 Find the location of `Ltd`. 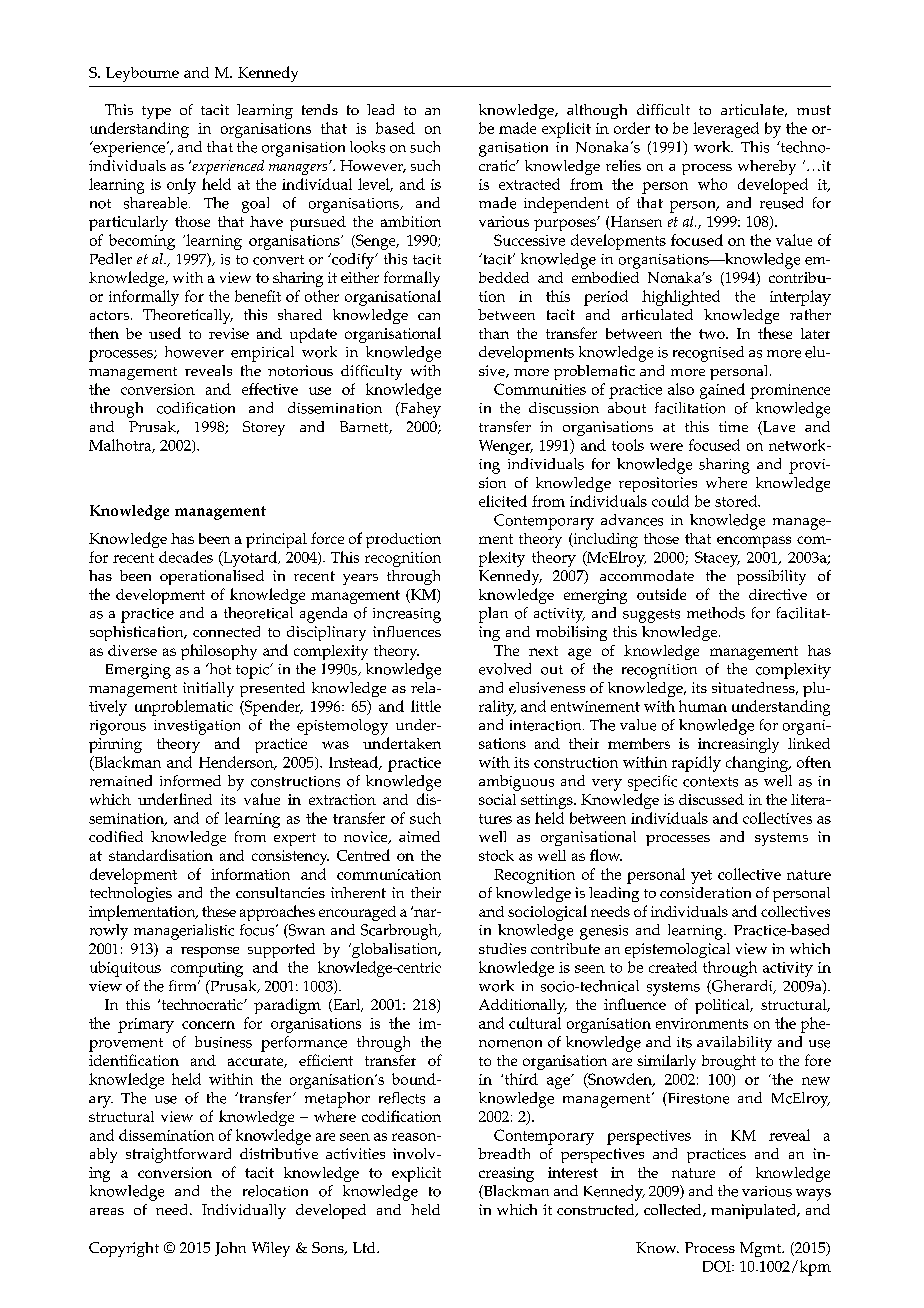

Ltd is located at coordinates (365, 1247).
